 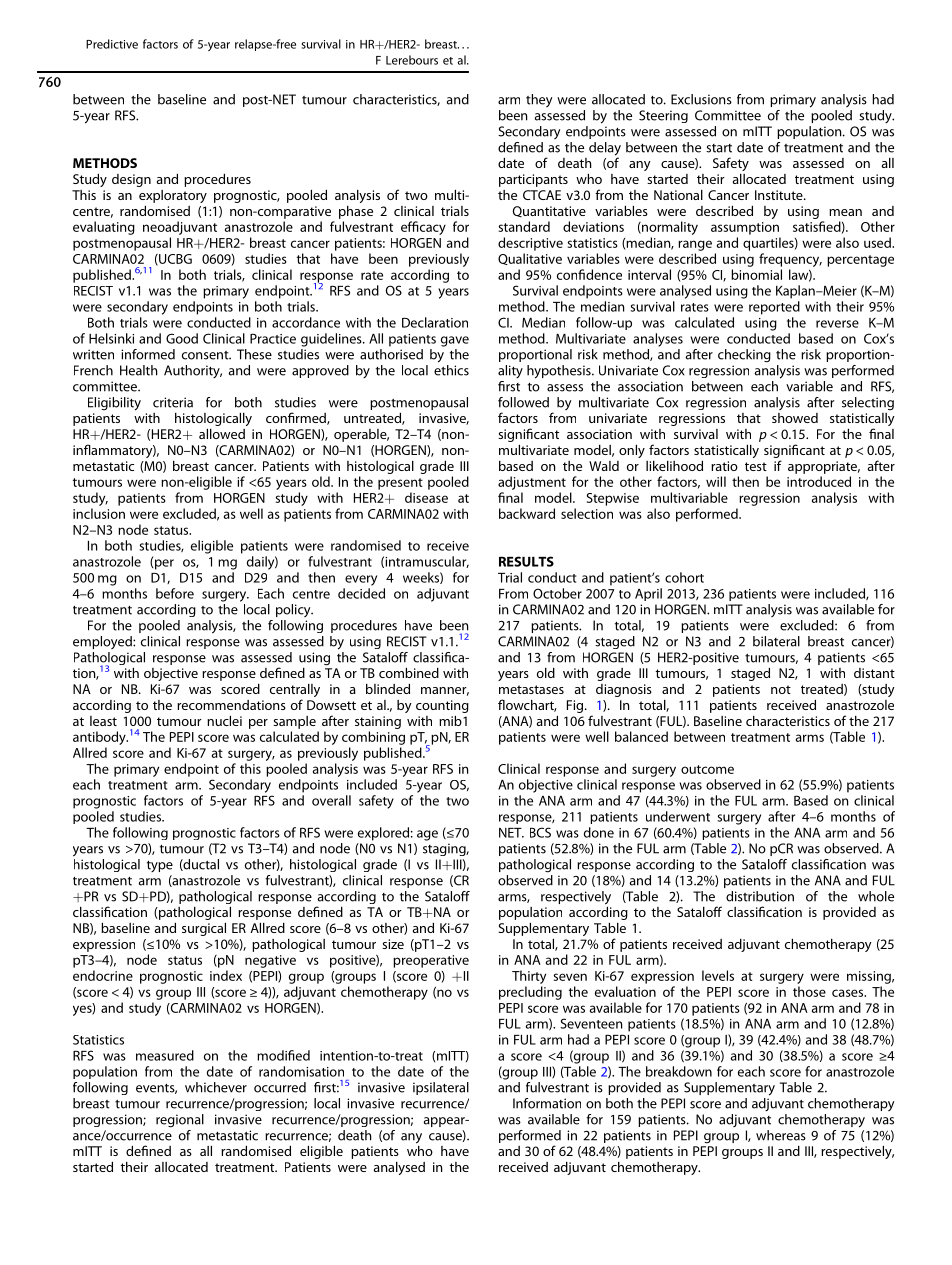 What do you see at coordinates (701, 99) in the screenshot?
I see `Exclusions` at bounding box center [701, 99].
